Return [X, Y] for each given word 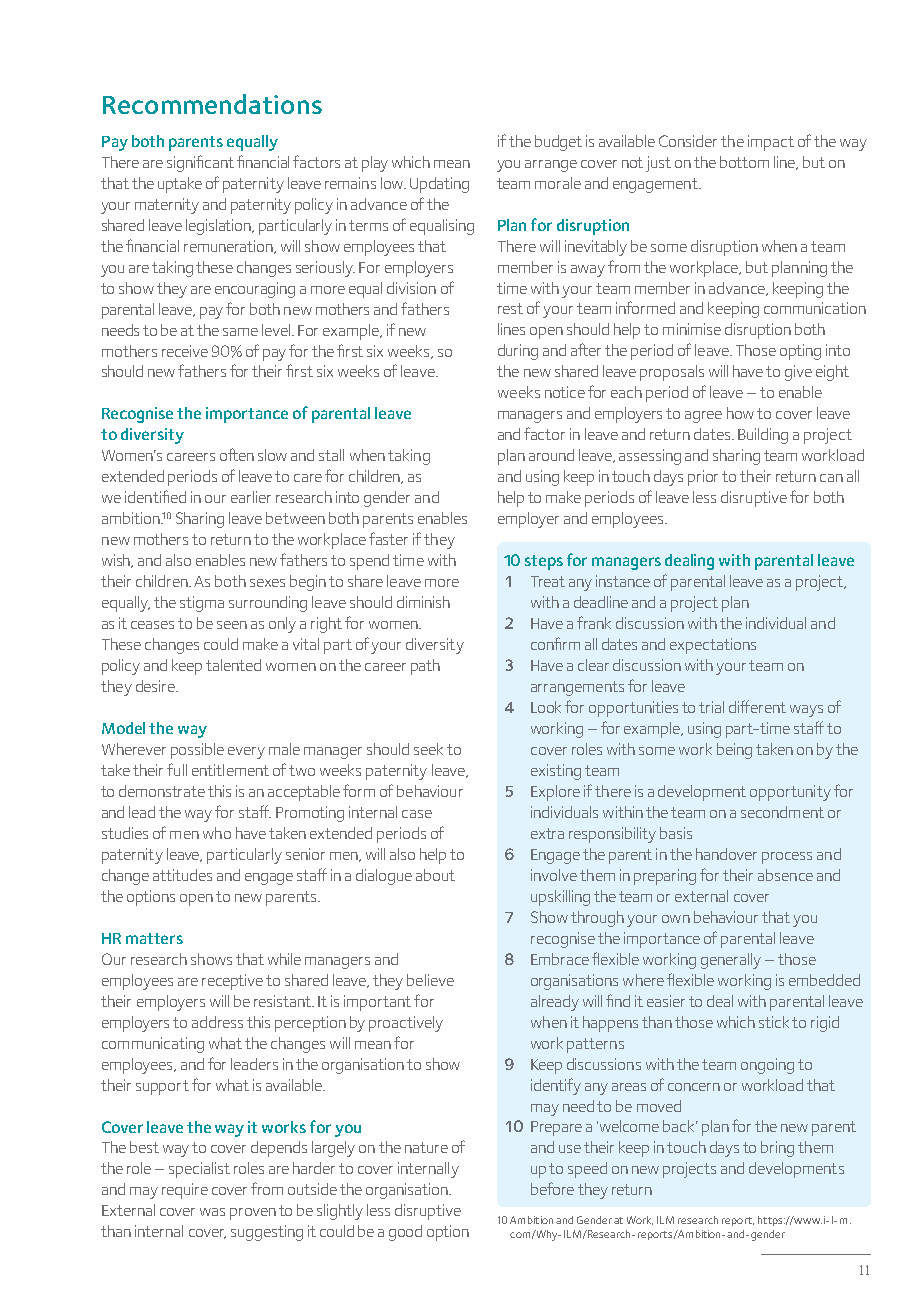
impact [771, 143]
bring [777, 1149]
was [212, 1212]
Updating [439, 185]
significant [200, 163]
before [552, 1188]
